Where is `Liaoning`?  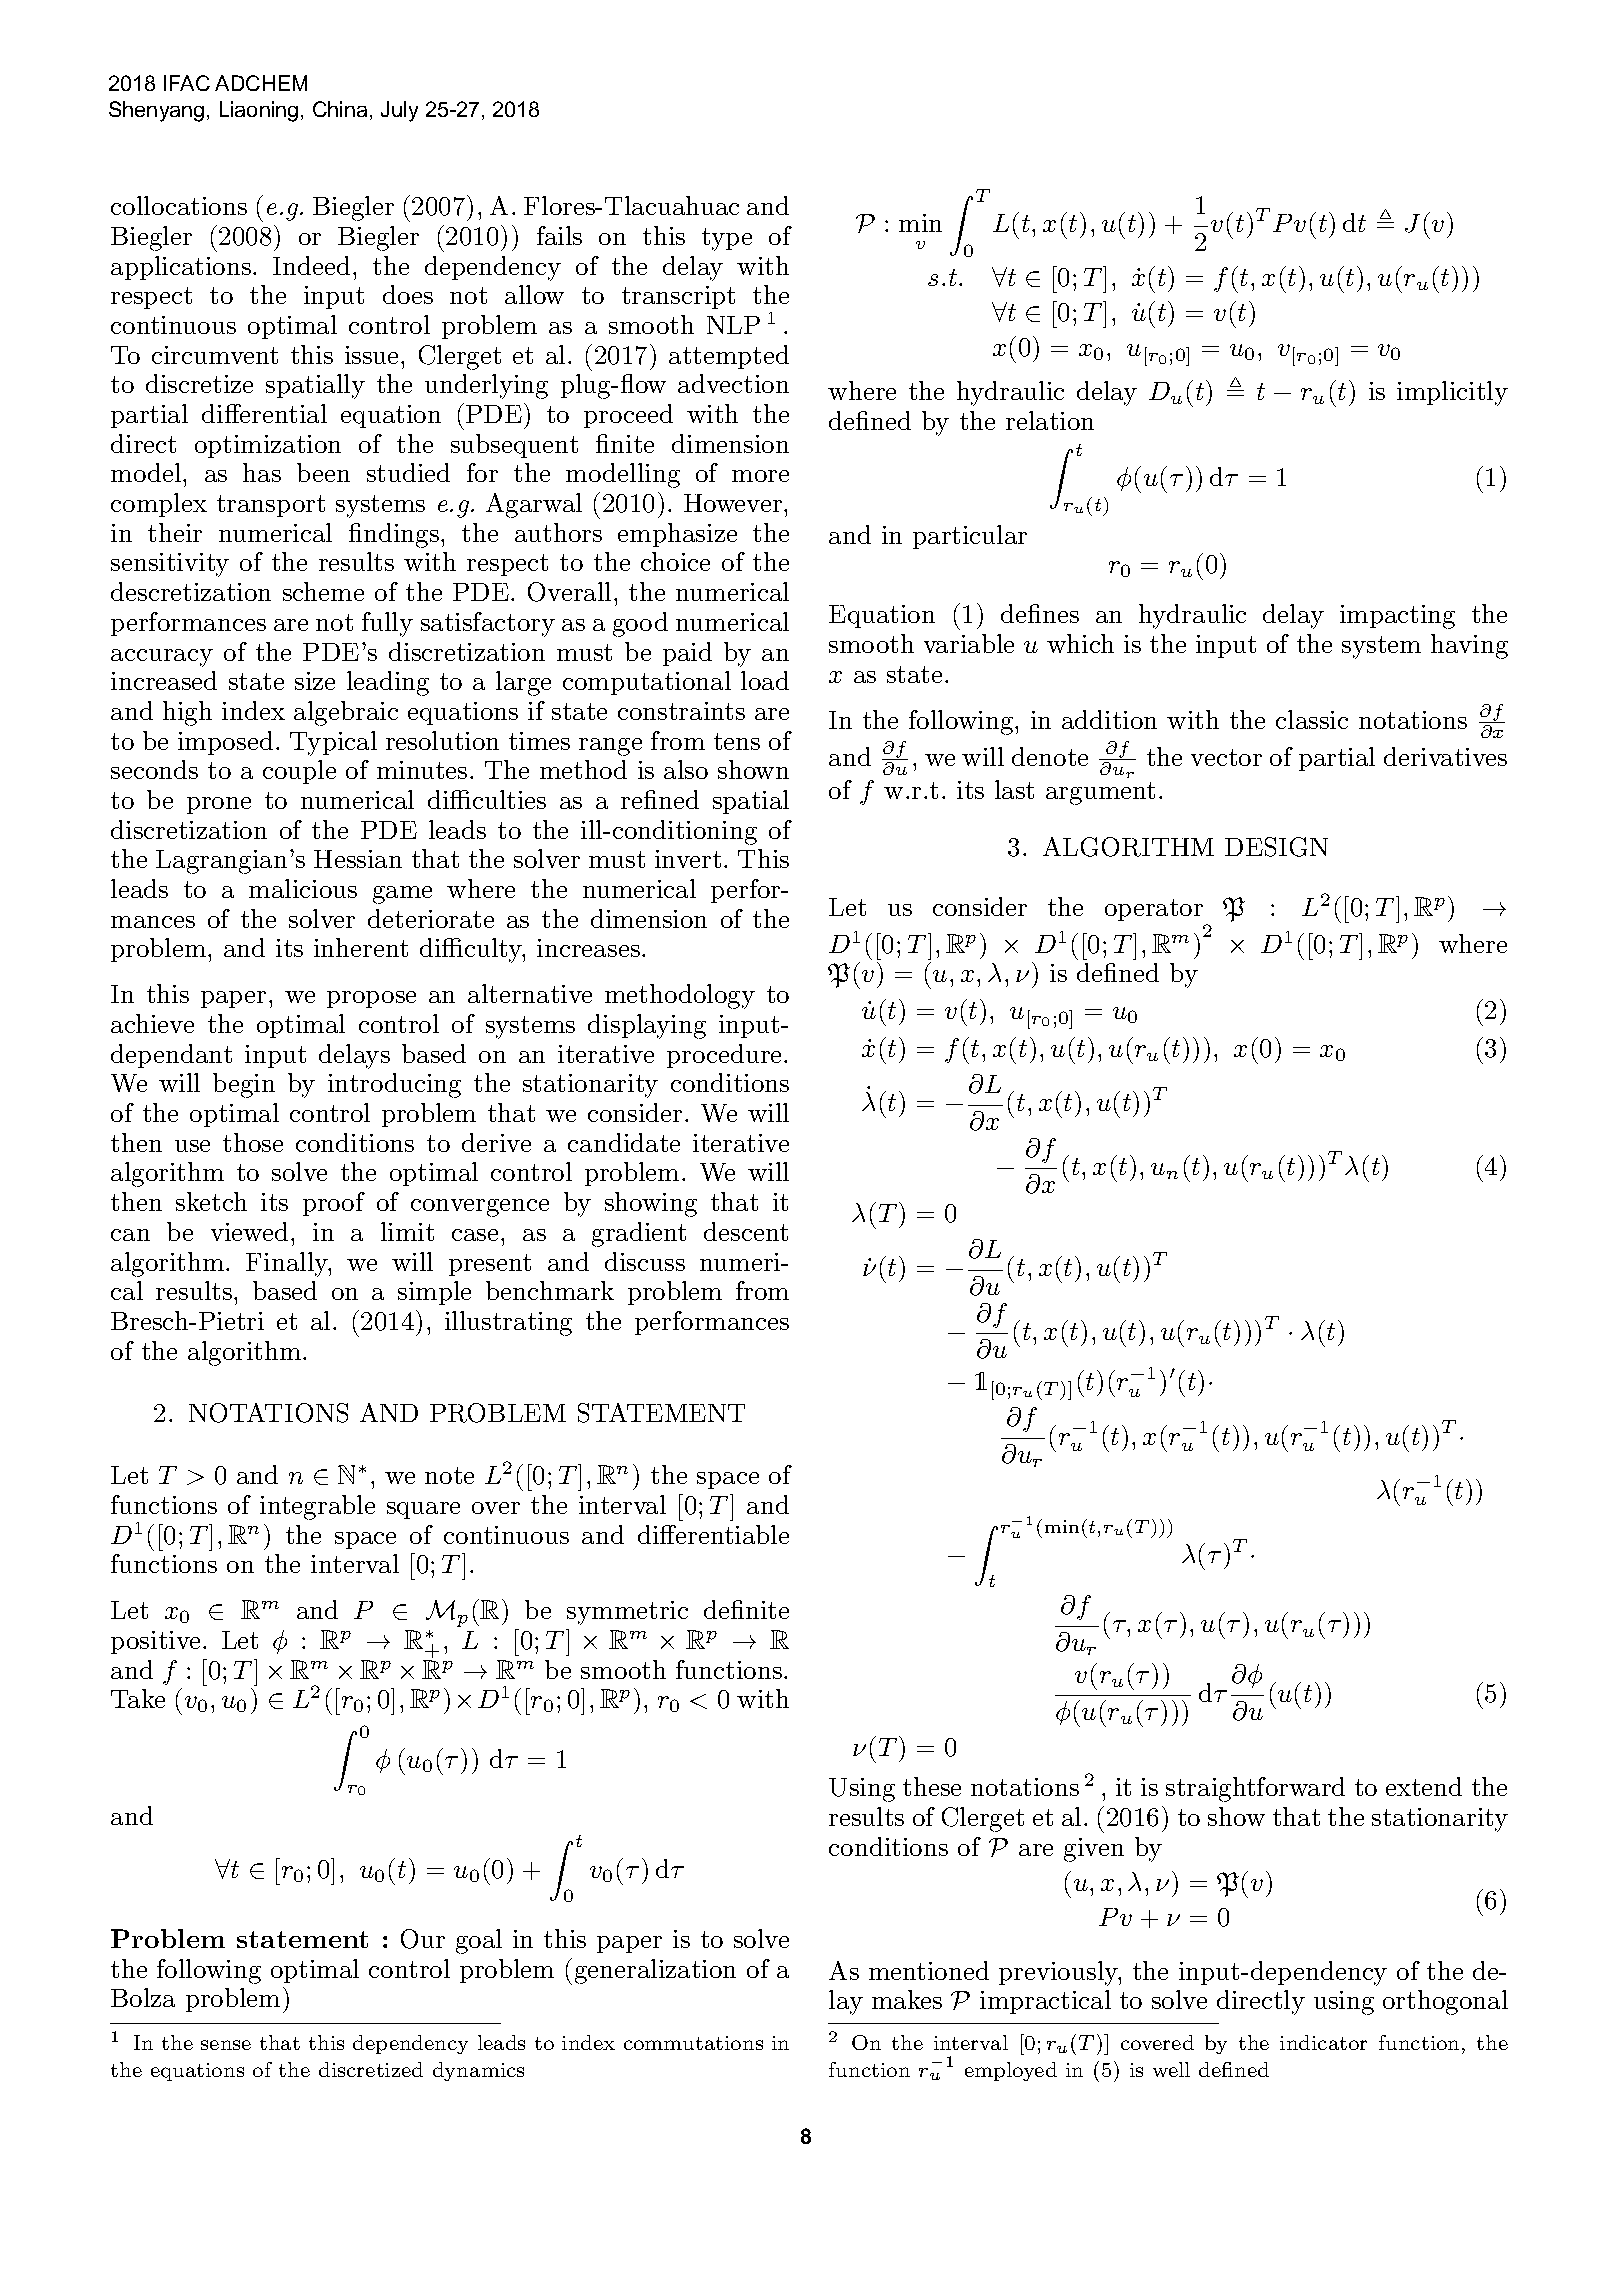
Liaoning is located at coordinates (259, 111).
